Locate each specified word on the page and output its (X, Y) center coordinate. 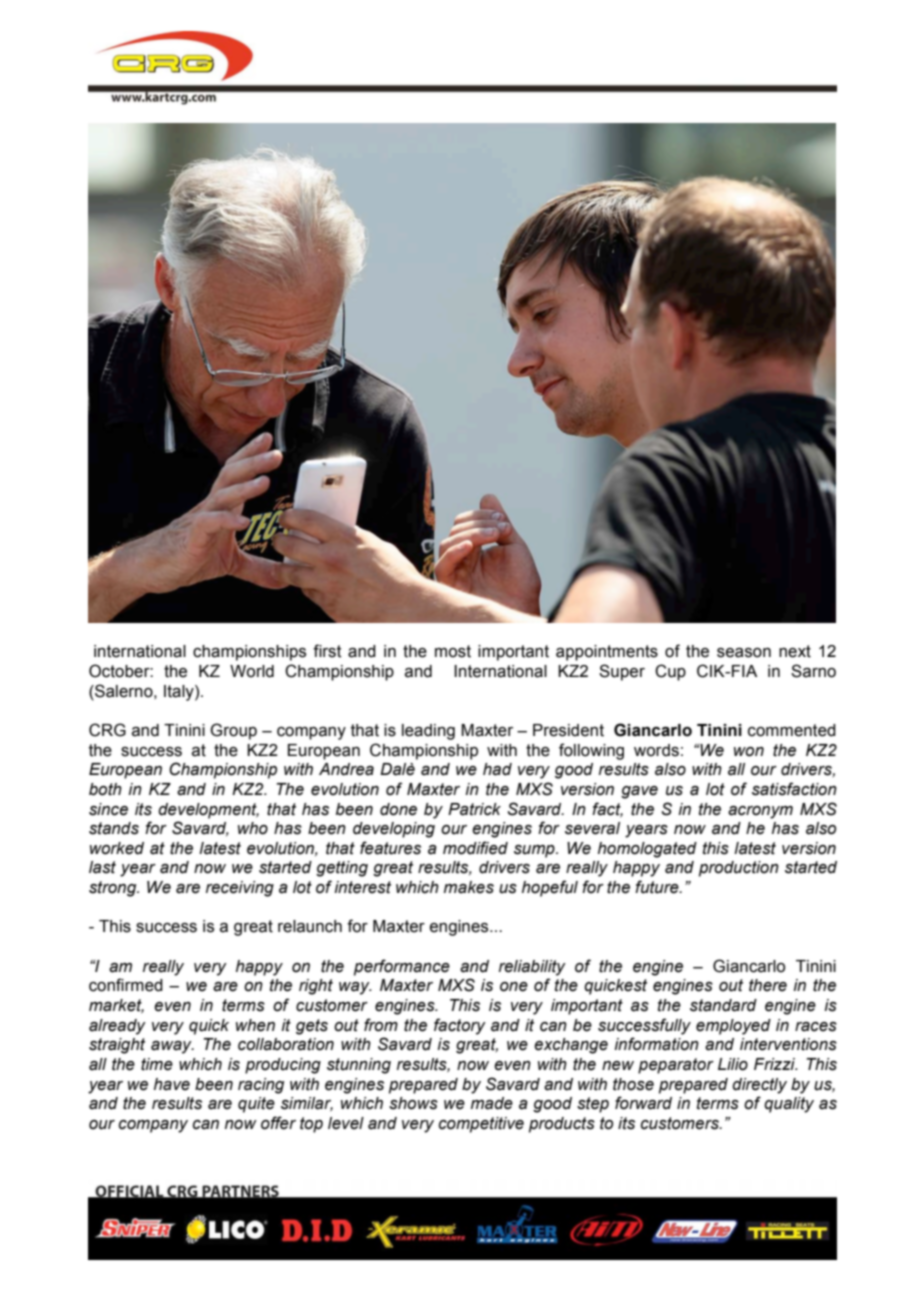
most (453, 651)
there (768, 985)
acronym (760, 812)
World (252, 671)
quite (256, 1105)
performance (402, 967)
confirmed (126, 985)
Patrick (474, 809)
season (744, 653)
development (208, 811)
